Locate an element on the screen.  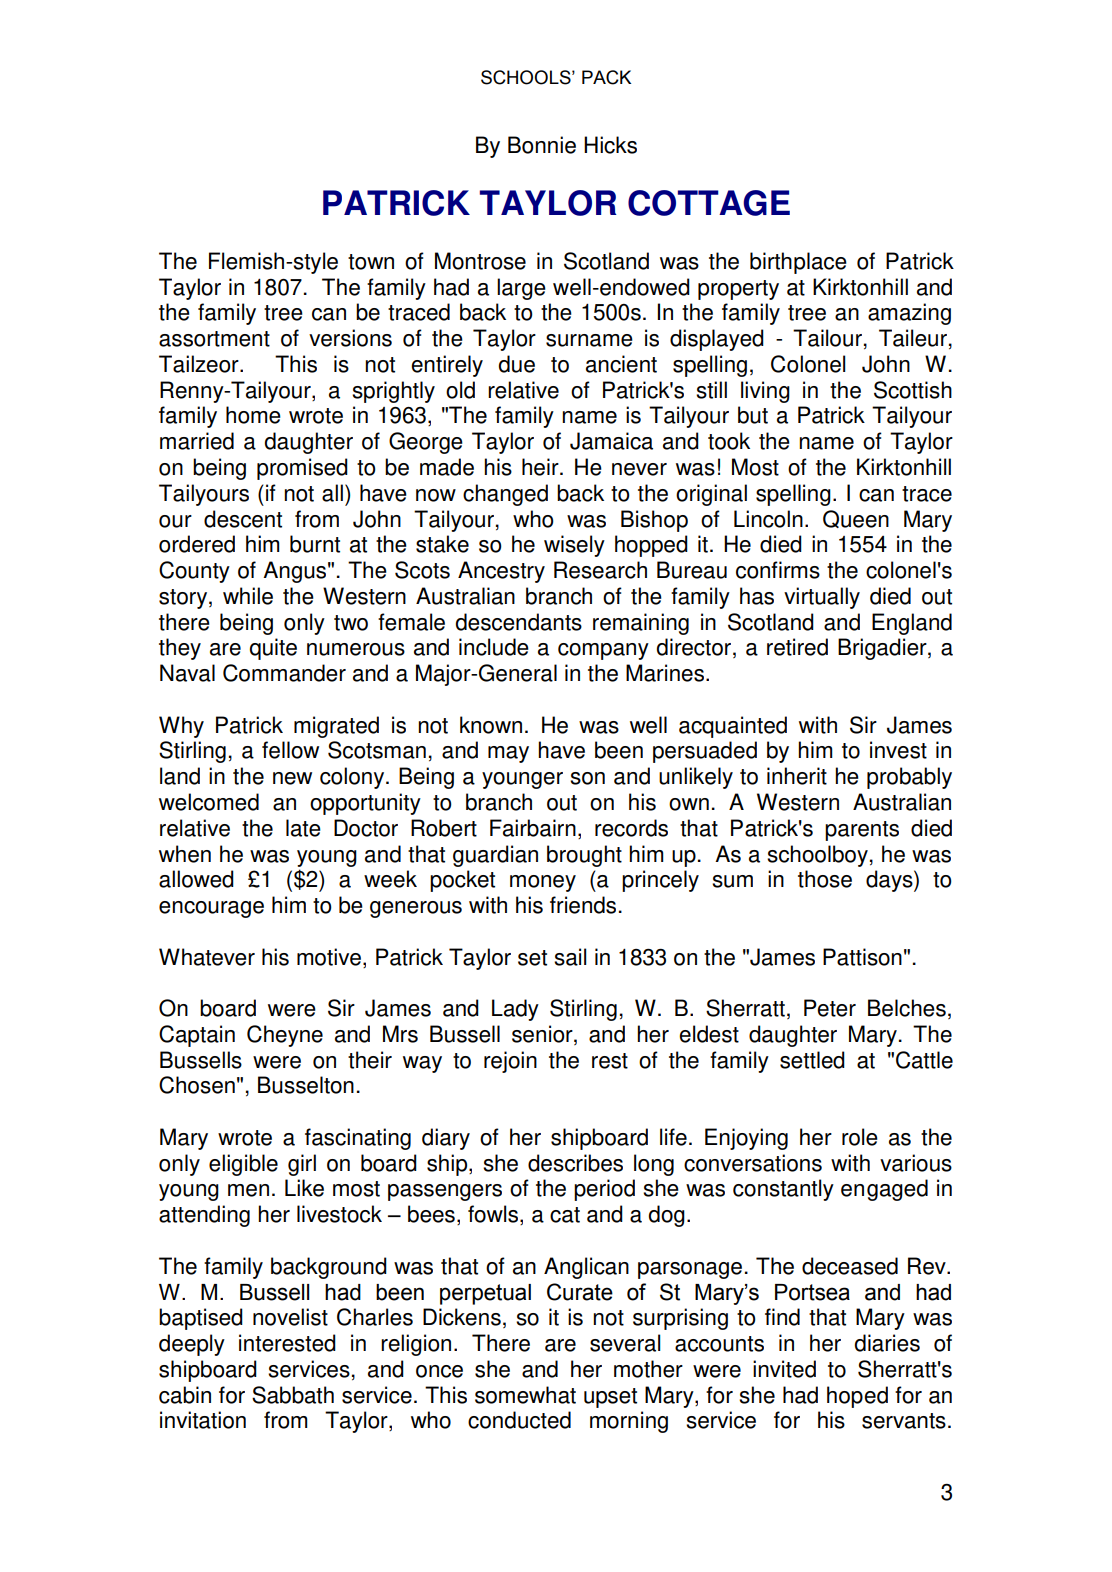
fellow is located at coordinates (290, 750).
